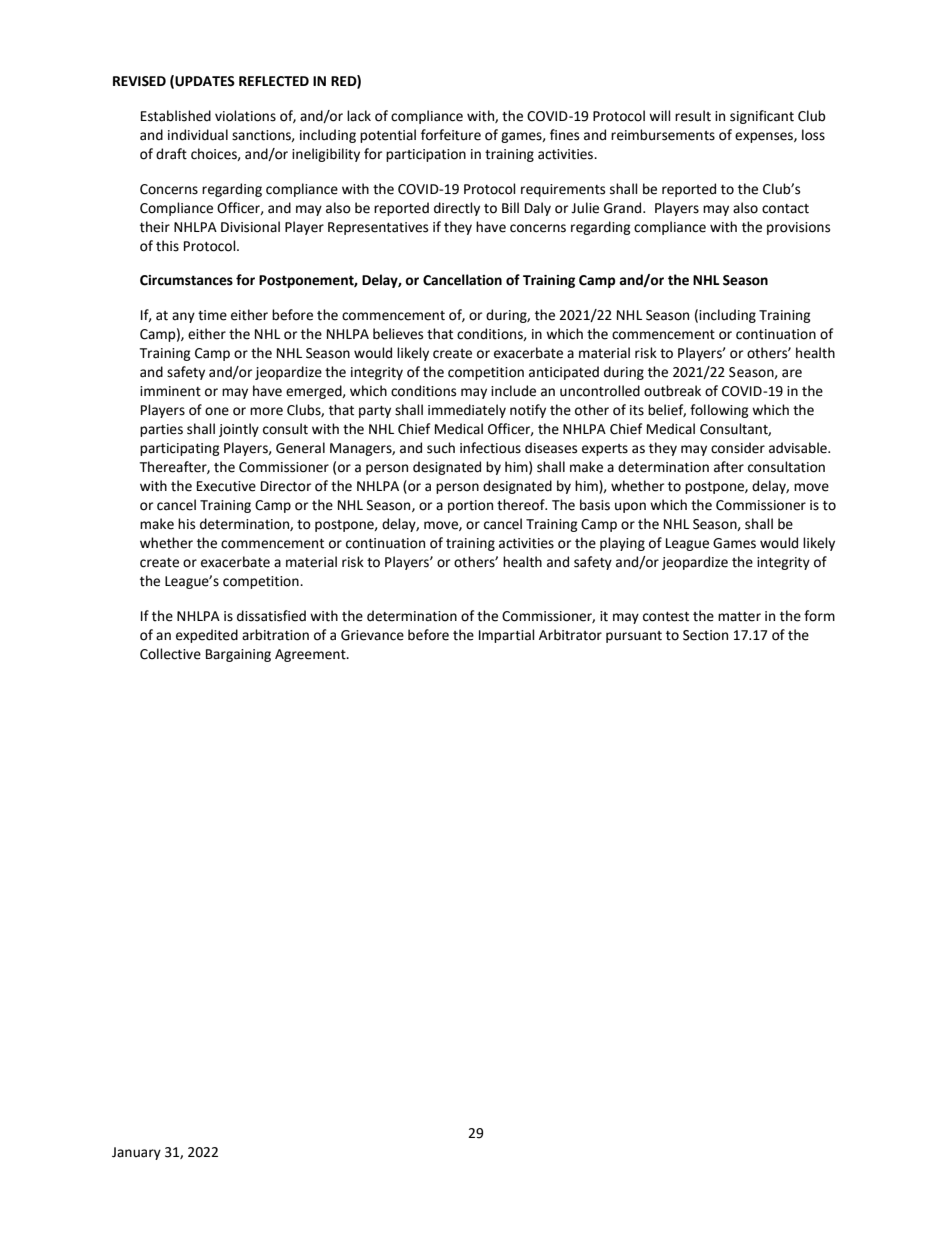 The image size is (952, 1233). What do you see at coordinates (245, 116) in the screenshot?
I see `violations` at bounding box center [245, 116].
